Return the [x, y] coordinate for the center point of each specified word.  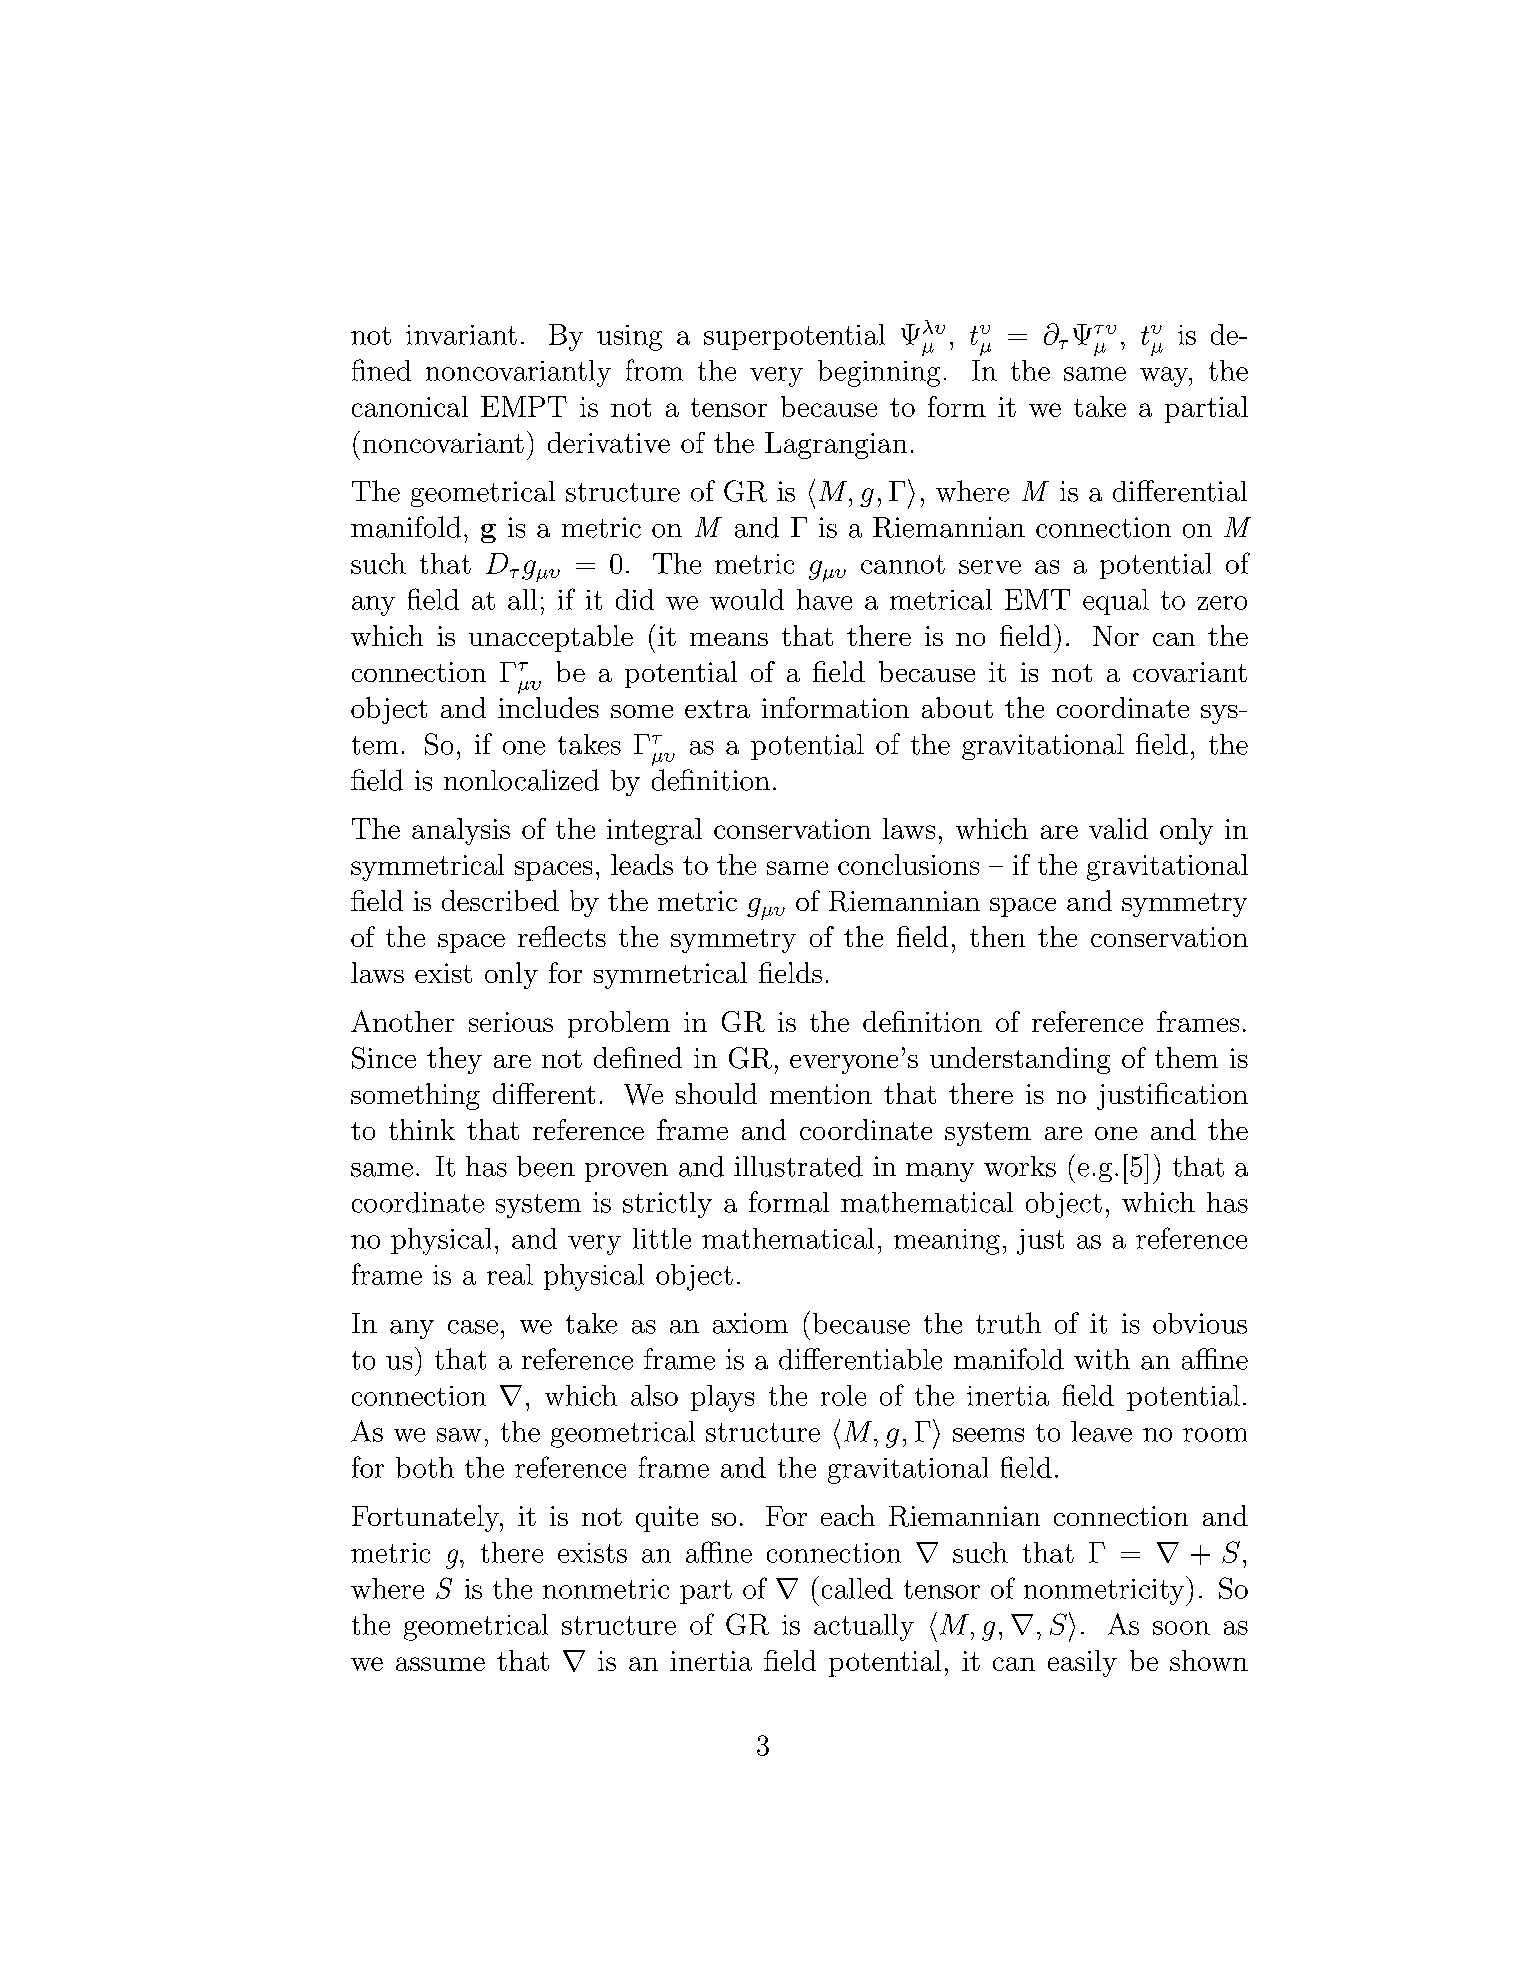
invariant [461, 335]
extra [717, 709]
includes [548, 707]
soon [1181, 1628]
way [1165, 377]
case [473, 1327]
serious [511, 1022]
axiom [750, 1323]
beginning [879, 373]
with [1102, 1359]
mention [821, 1094]
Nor [1116, 636]
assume [440, 1664]
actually [864, 1627]
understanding [1020, 1060]
